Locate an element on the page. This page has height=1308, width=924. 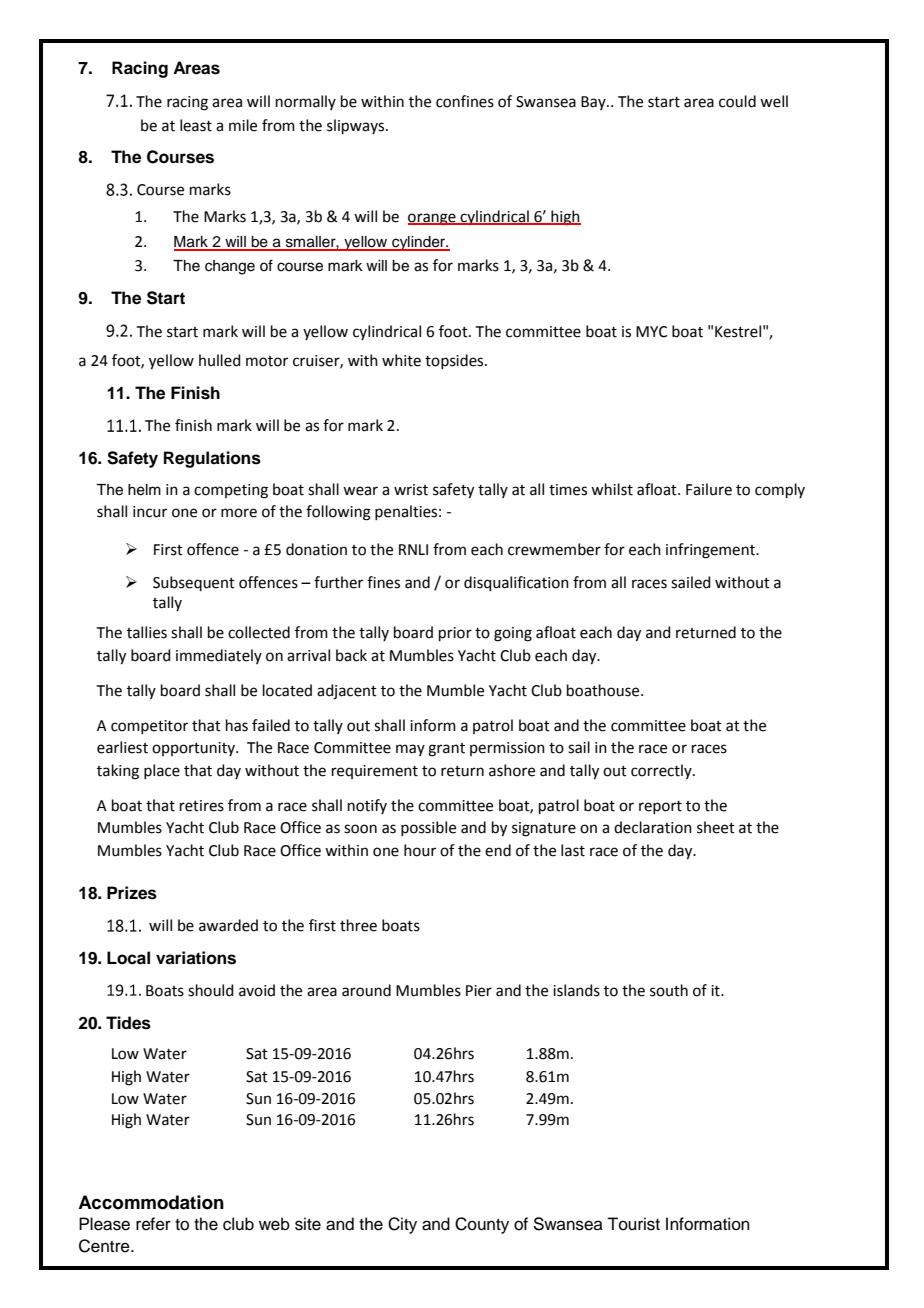
City is located at coordinates (402, 1225).
